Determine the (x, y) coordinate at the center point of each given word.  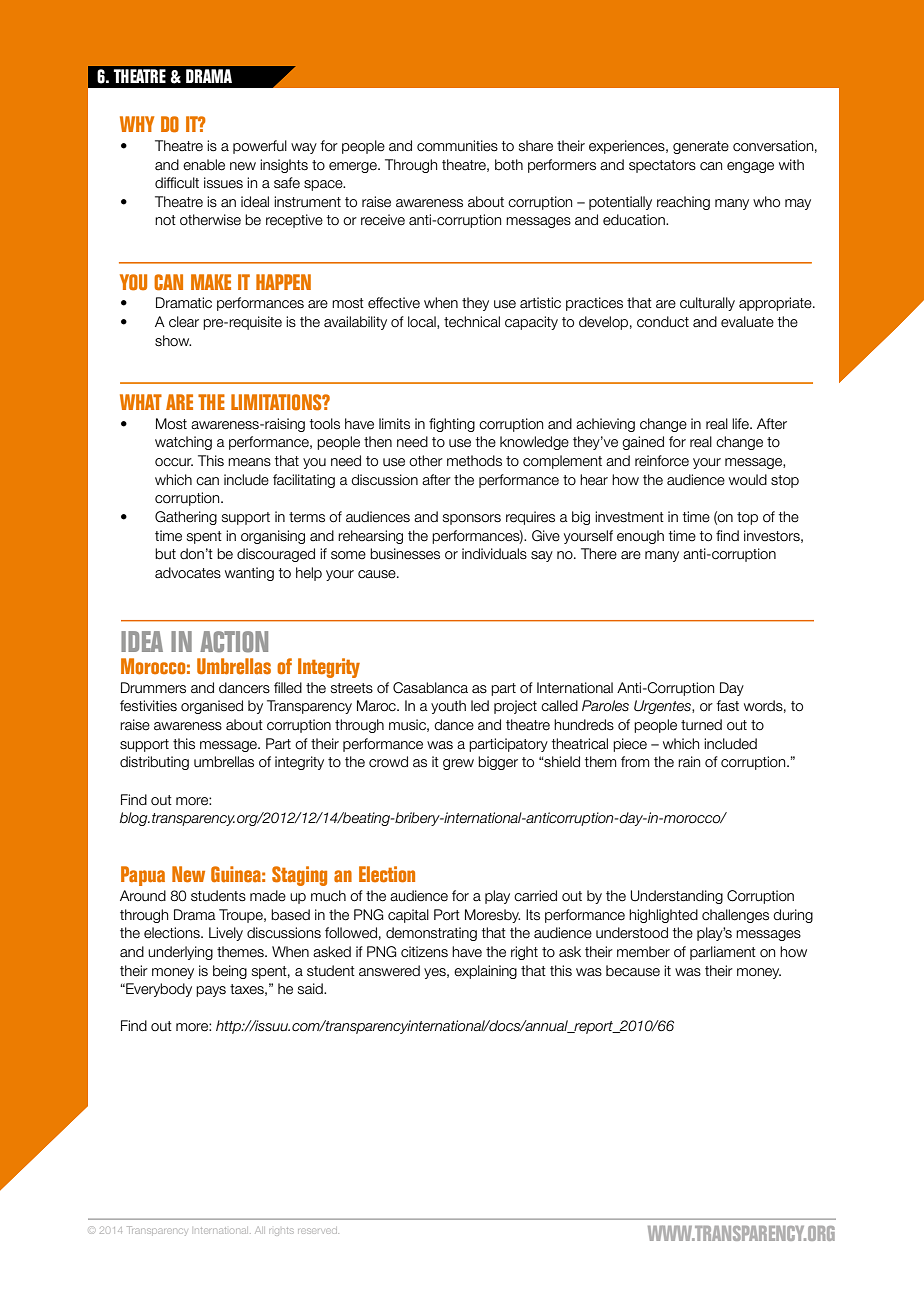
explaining (485, 972)
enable (204, 165)
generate (701, 147)
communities (457, 146)
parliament (723, 953)
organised (212, 707)
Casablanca (430, 688)
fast (727, 706)
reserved (317, 1231)
